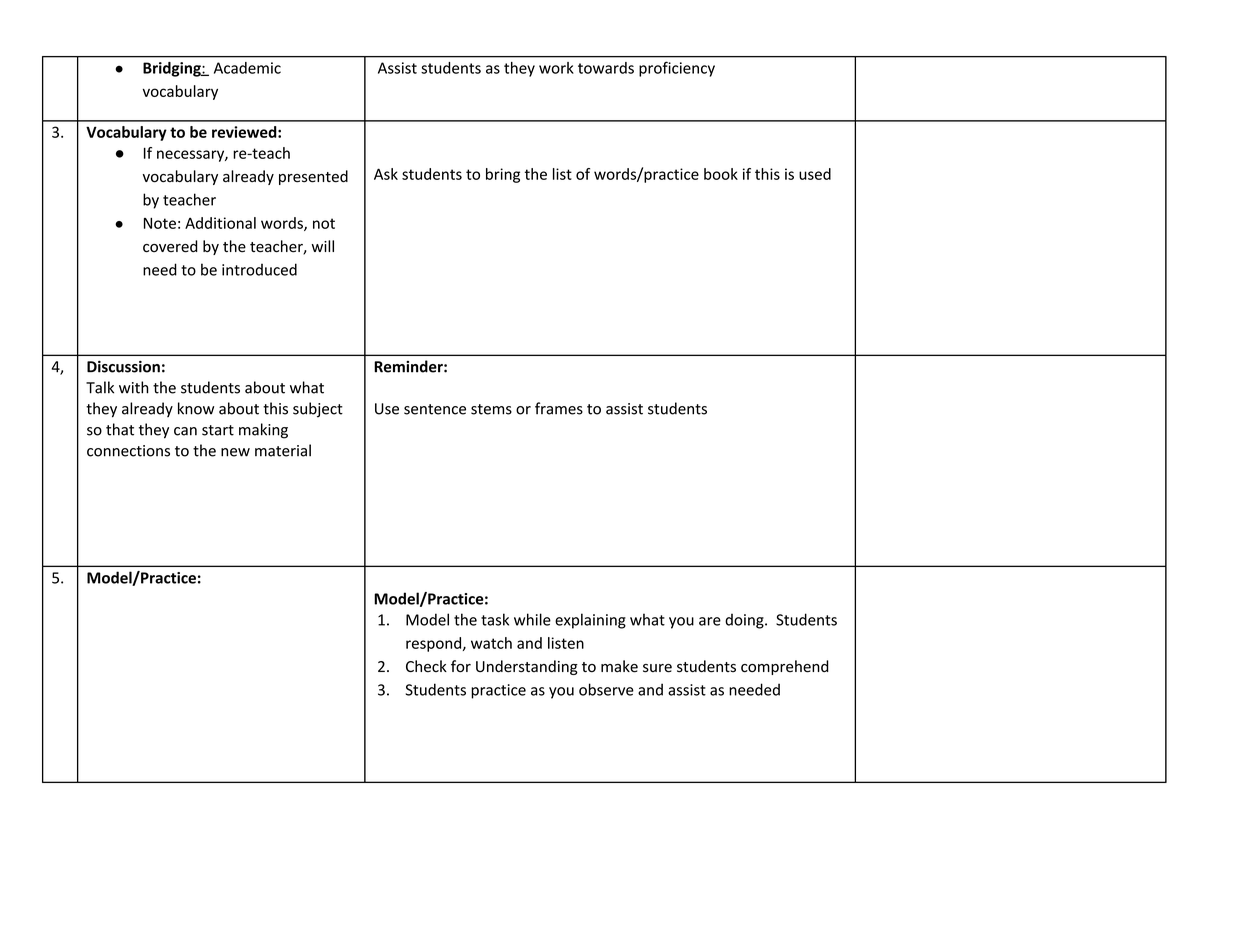 This page has width=1233, height=952. What do you see at coordinates (677, 69) in the page?
I see `proficiency` at bounding box center [677, 69].
